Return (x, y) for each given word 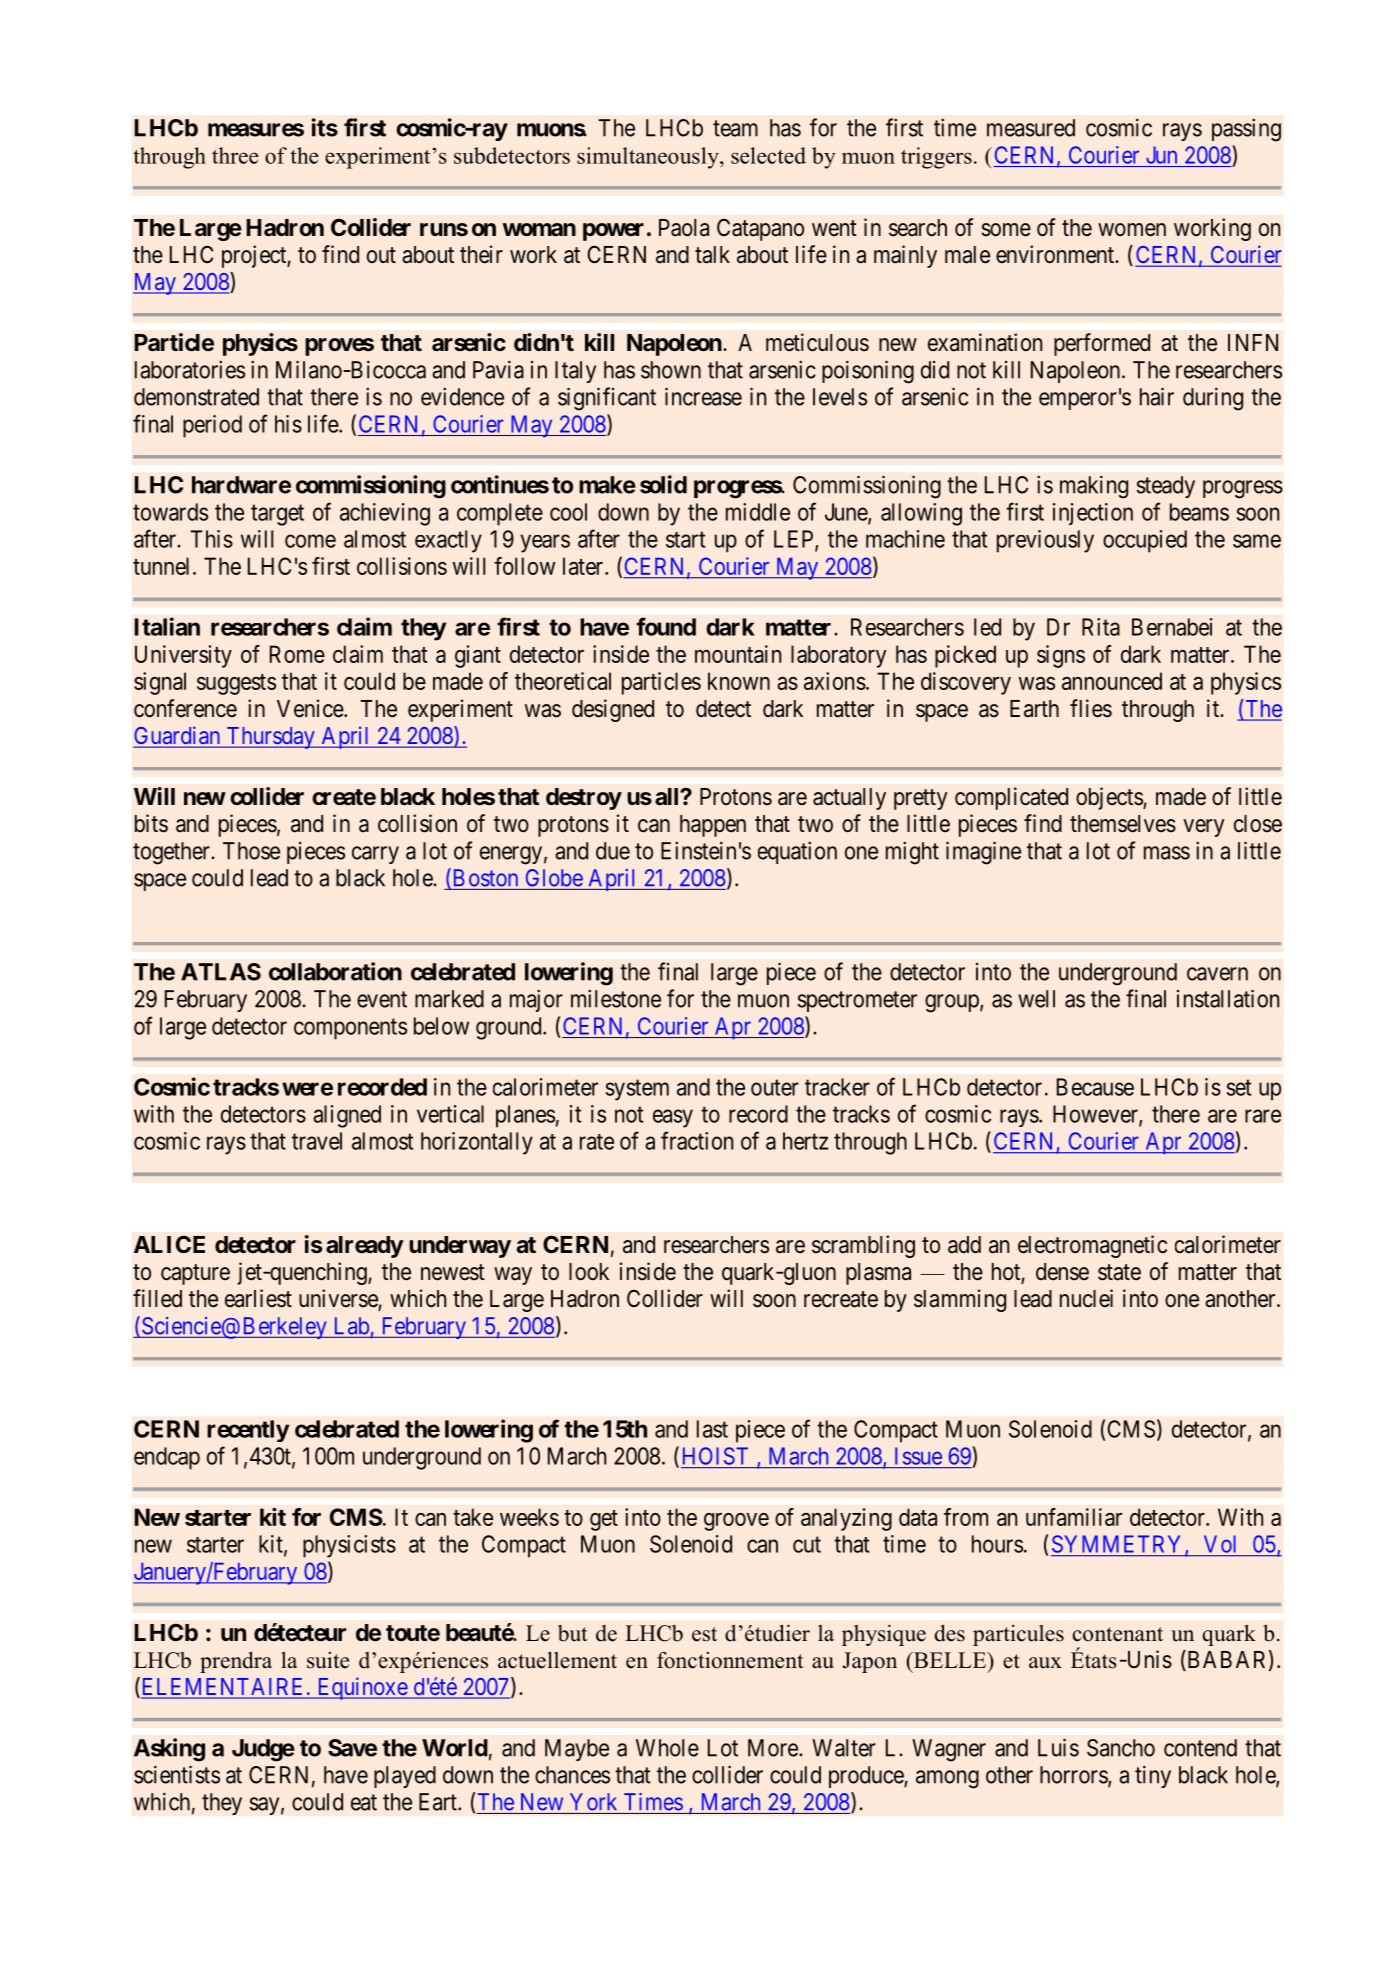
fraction (697, 1140)
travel (317, 1141)
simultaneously (649, 158)
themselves (1123, 824)
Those (251, 851)
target (277, 515)
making (1094, 487)
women (1132, 230)
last (712, 1429)
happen (713, 826)
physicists (349, 1546)
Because (1095, 1087)
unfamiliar (1074, 1517)
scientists (177, 1774)
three (235, 155)
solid (663, 484)
